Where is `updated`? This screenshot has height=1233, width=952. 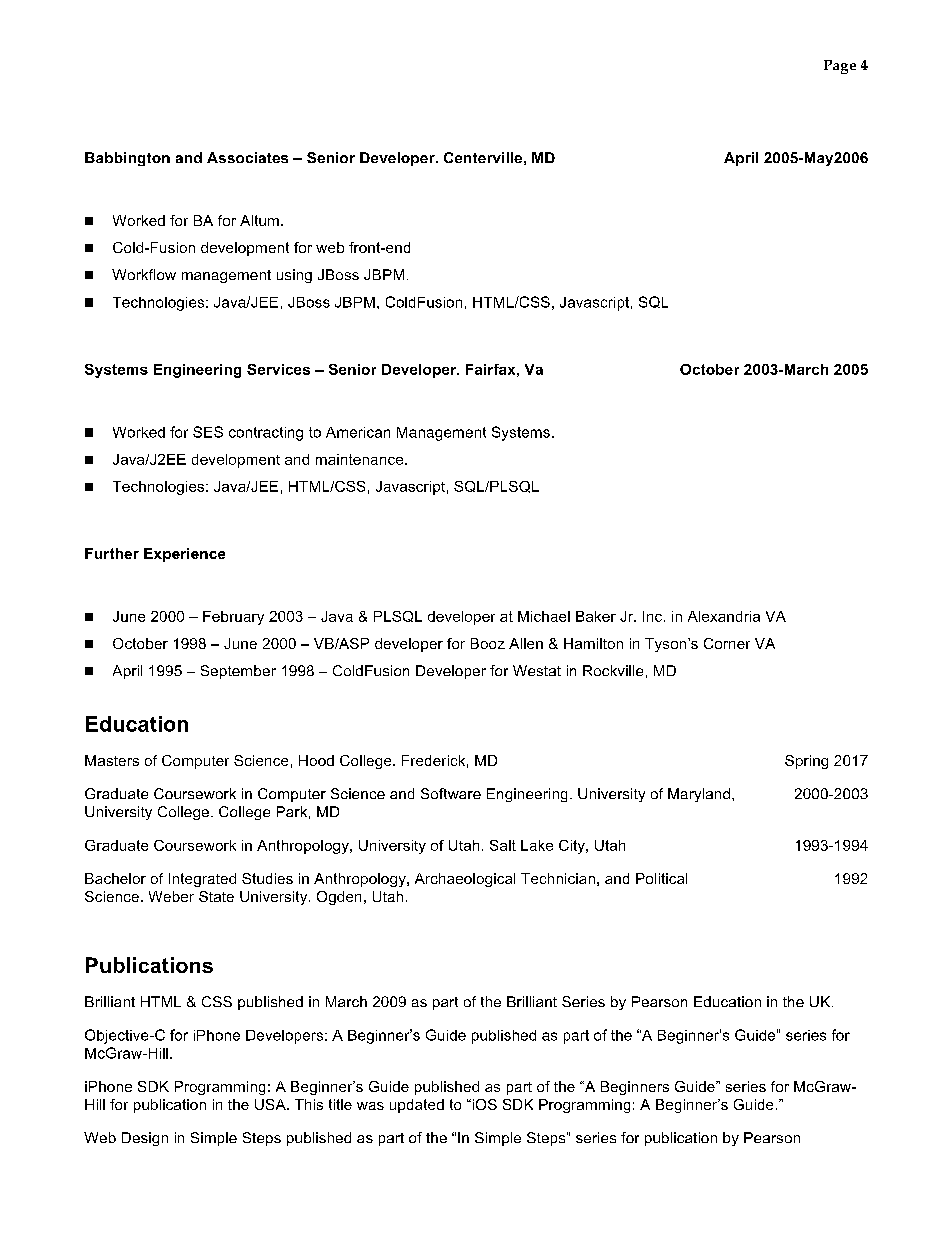
updated is located at coordinates (417, 1106).
